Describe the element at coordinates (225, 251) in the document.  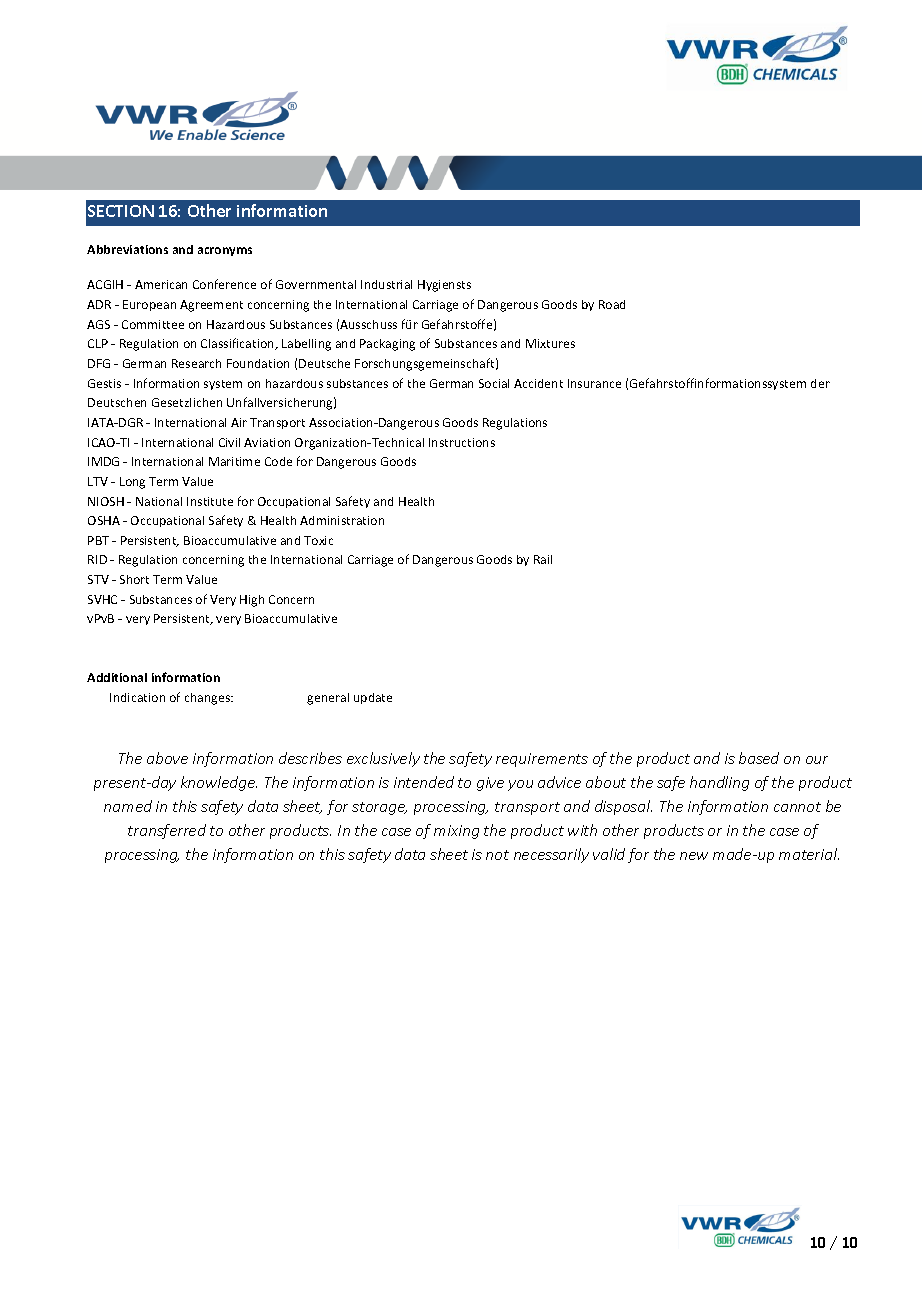
I see `acronyms` at that location.
